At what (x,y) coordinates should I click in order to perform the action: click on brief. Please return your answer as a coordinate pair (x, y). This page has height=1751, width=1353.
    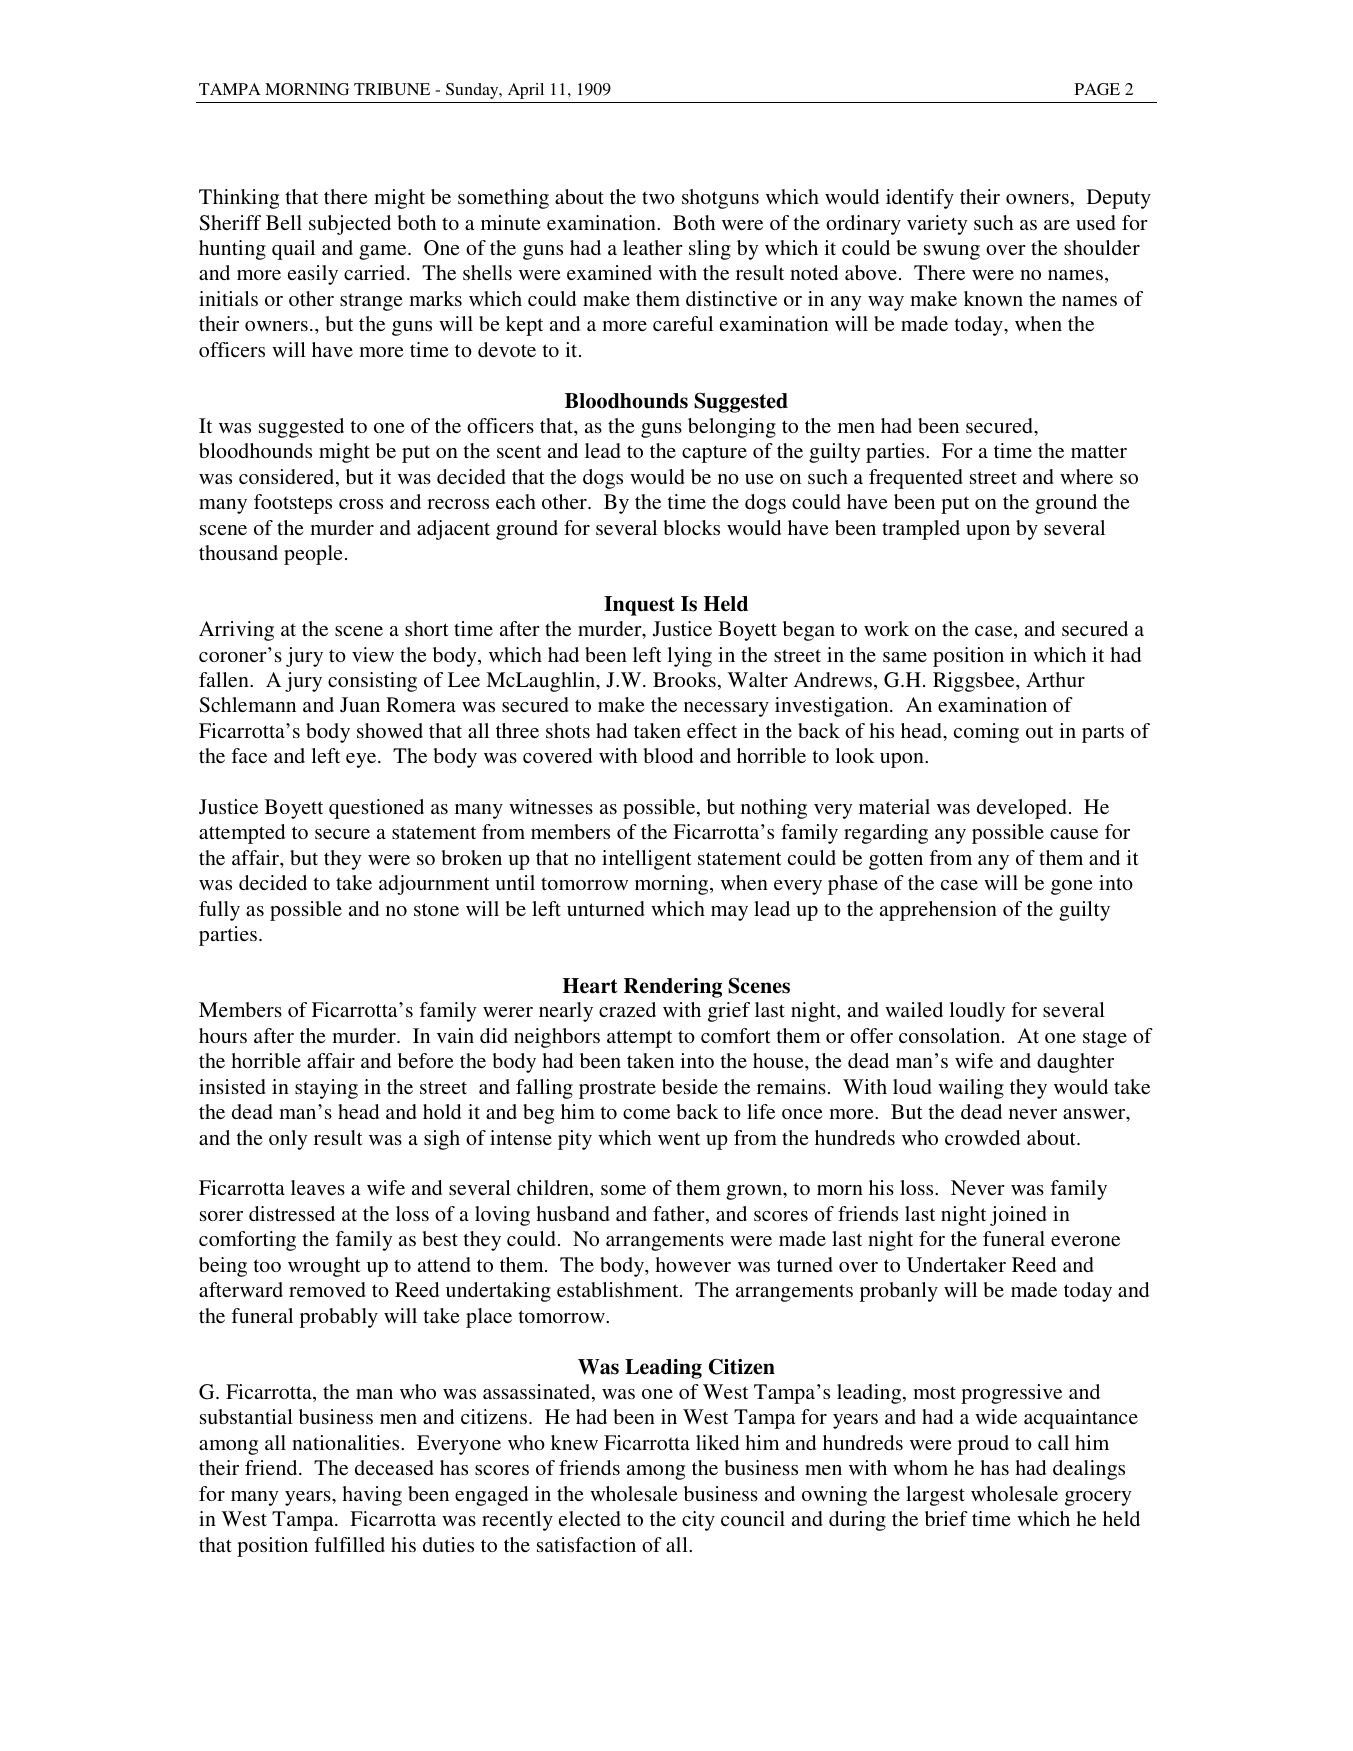
    Looking at the image, I should click on (946, 1518).
